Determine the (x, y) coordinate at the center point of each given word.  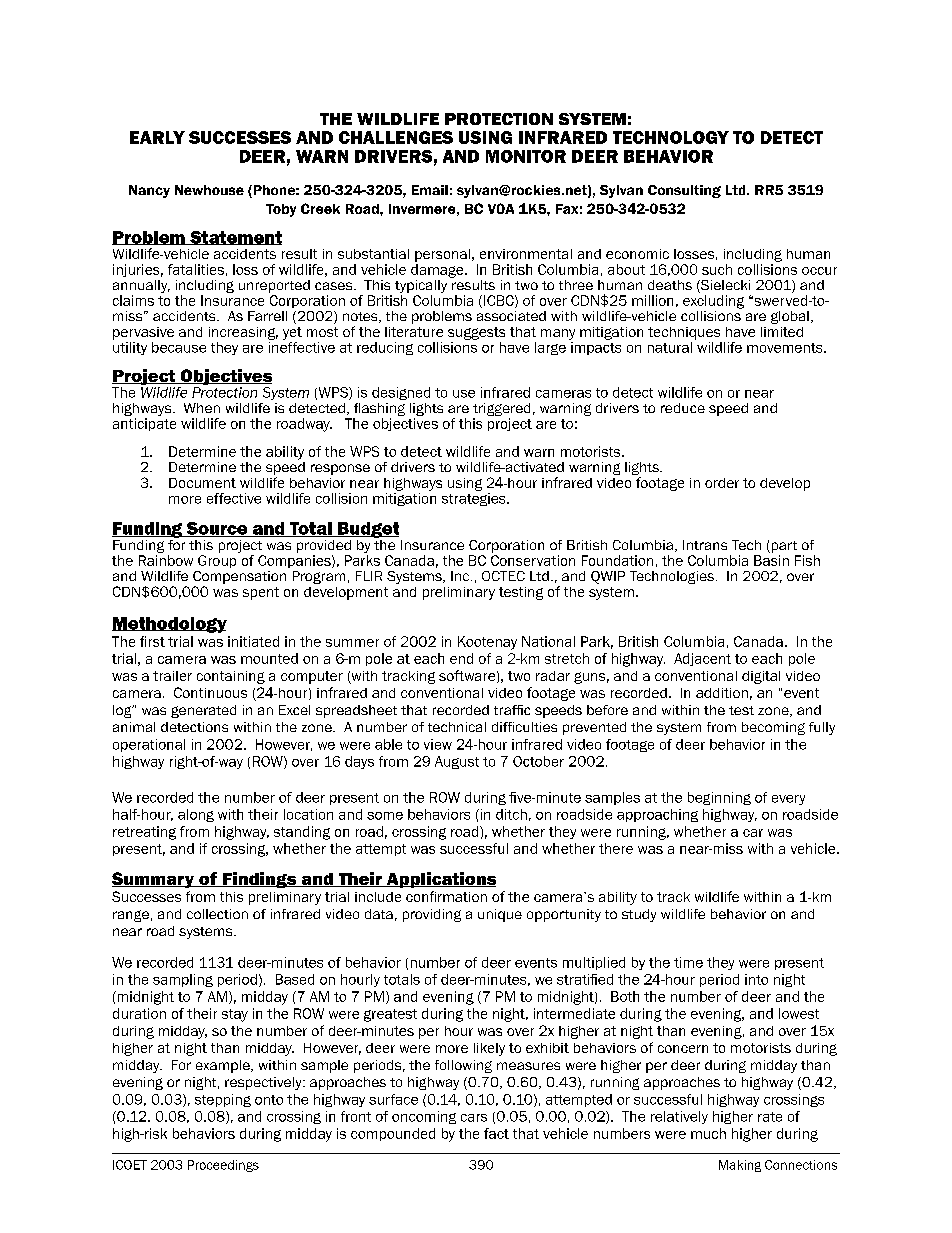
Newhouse (209, 190)
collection (217, 914)
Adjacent (702, 659)
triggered (501, 411)
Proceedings (223, 1166)
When (202, 408)
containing (231, 677)
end (461, 658)
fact (496, 1133)
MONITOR (526, 156)
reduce (683, 408)
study (639, 915)
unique (500, 915)
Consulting (684, 191)
